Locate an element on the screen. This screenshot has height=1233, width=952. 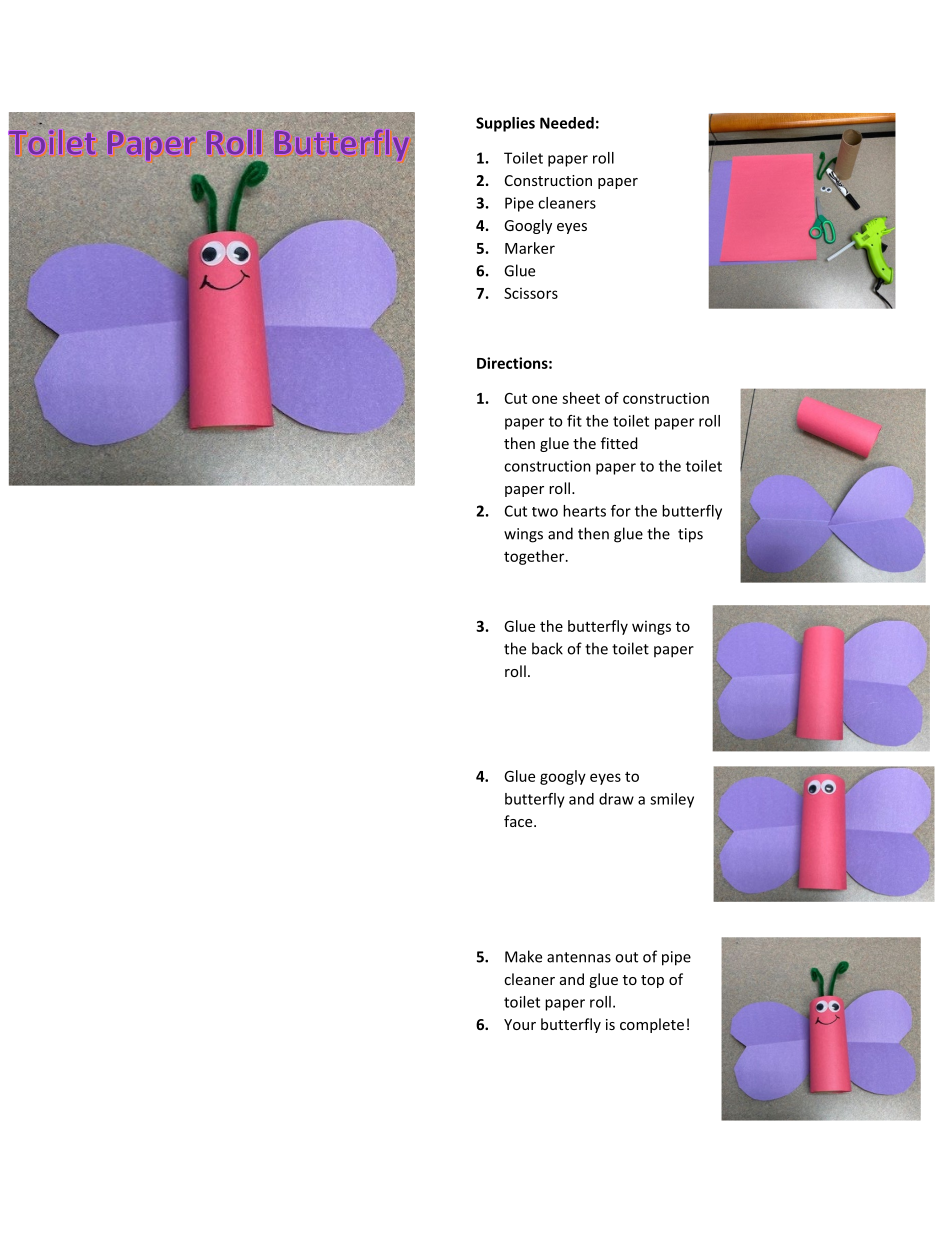
Your is located at coordinates (520, 1024).
